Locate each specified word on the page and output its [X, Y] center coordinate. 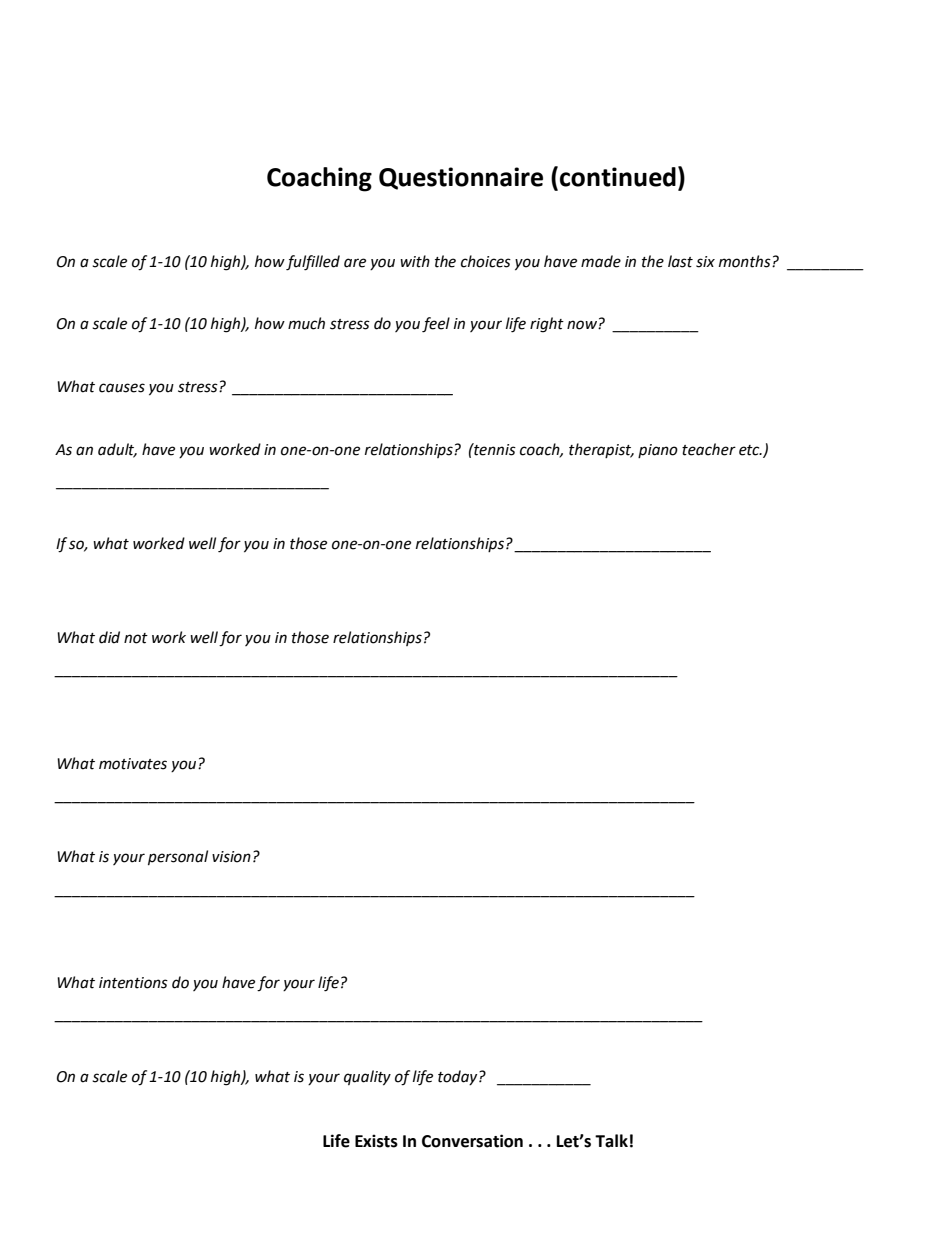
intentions [133, 983]
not [136, 638]
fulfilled [313, 263]
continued [618, 177]
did [109, 637]
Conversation [472, 1141]
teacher [709, 449]
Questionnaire [461, 178]
